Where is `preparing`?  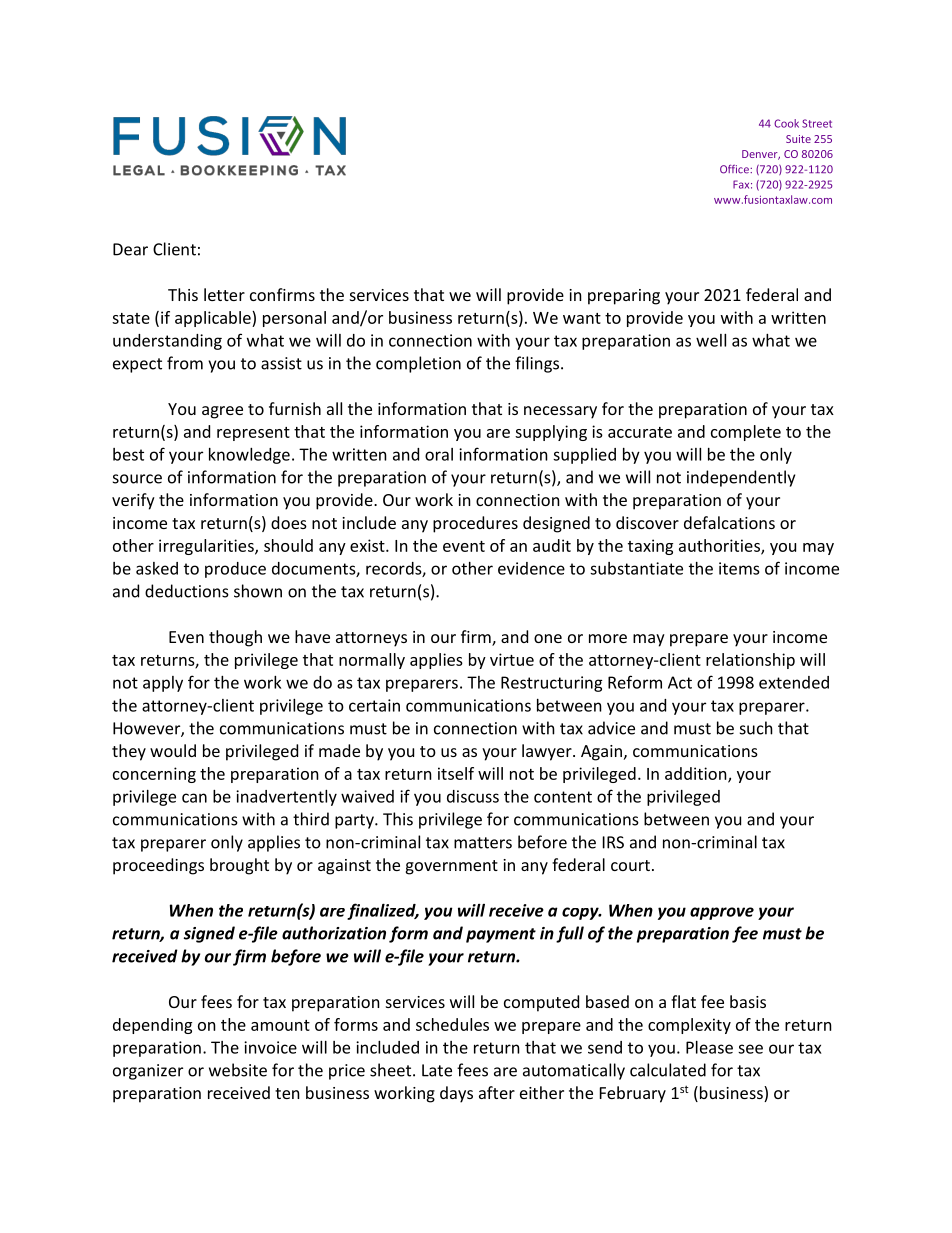 preparing is located at coordinates (624, 297).
